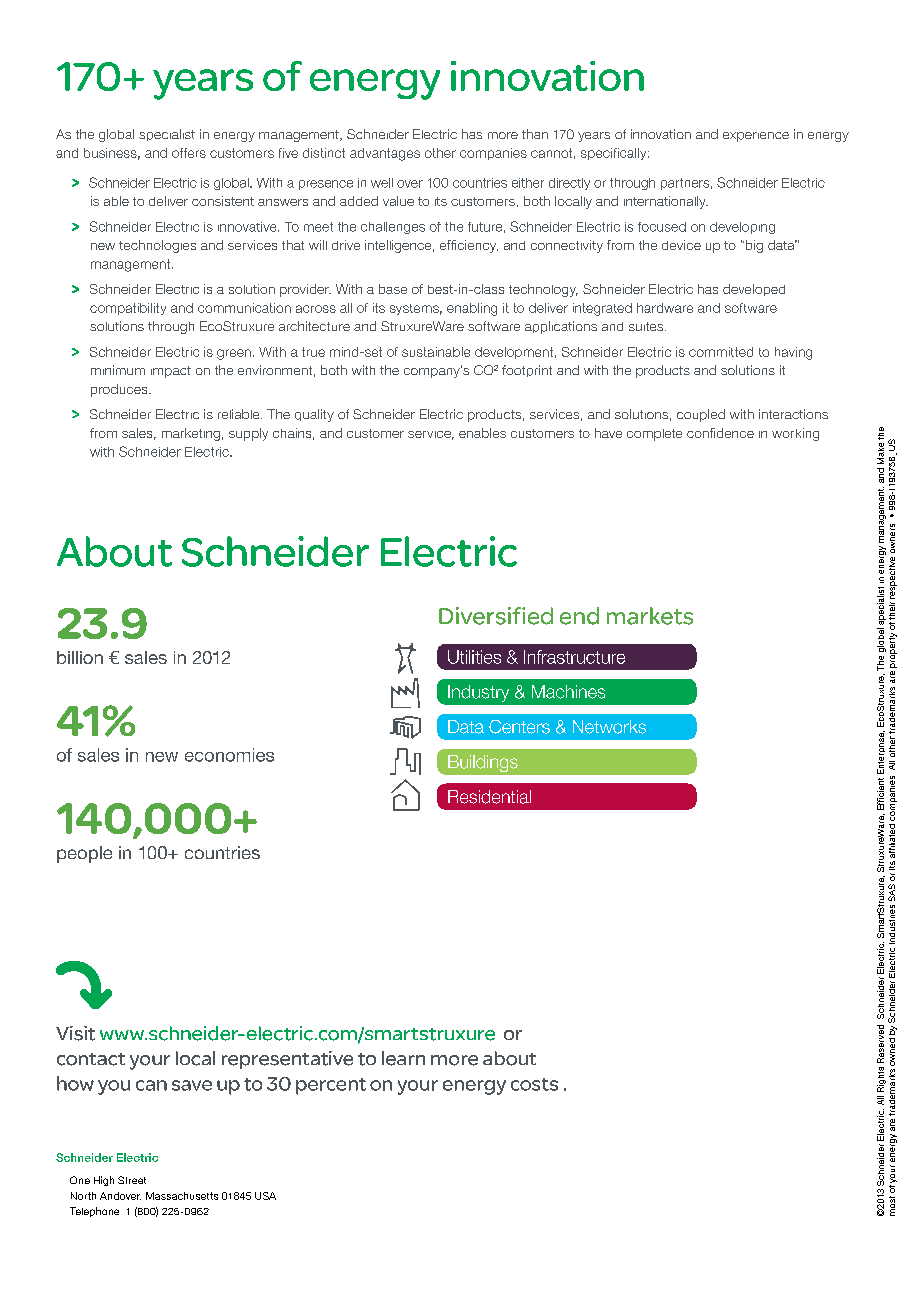 The width and height of the screenshot is (924, 1308). I want to click on advantages, so click(385, 154).
